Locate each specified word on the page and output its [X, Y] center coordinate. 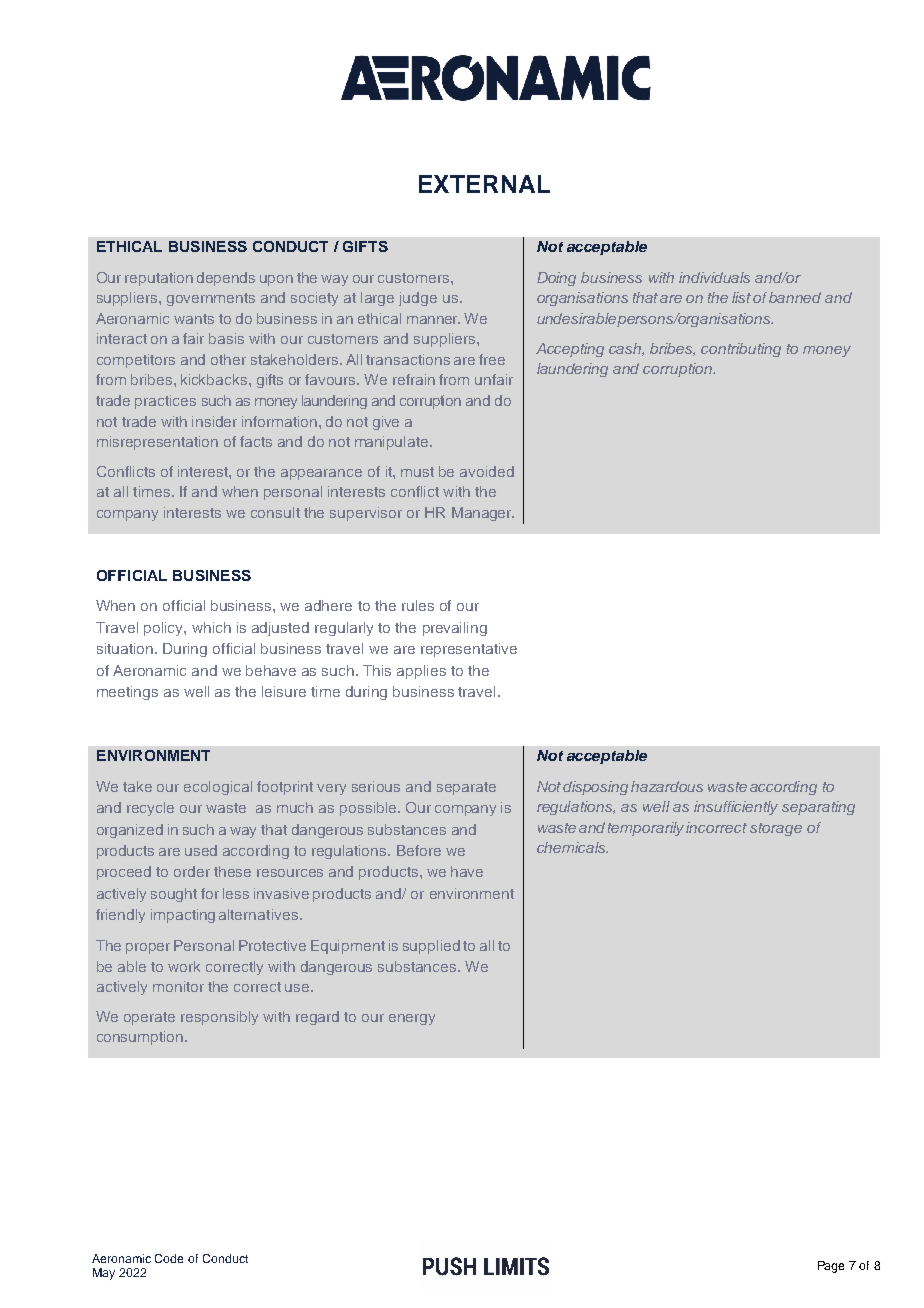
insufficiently [736, 808]
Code [169, 1258]
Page [831, 1267]
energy [412, 1019]
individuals [714, 277]
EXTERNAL [484, 184]
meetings [127, 693]
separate [466, 788]
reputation [159, 279]
